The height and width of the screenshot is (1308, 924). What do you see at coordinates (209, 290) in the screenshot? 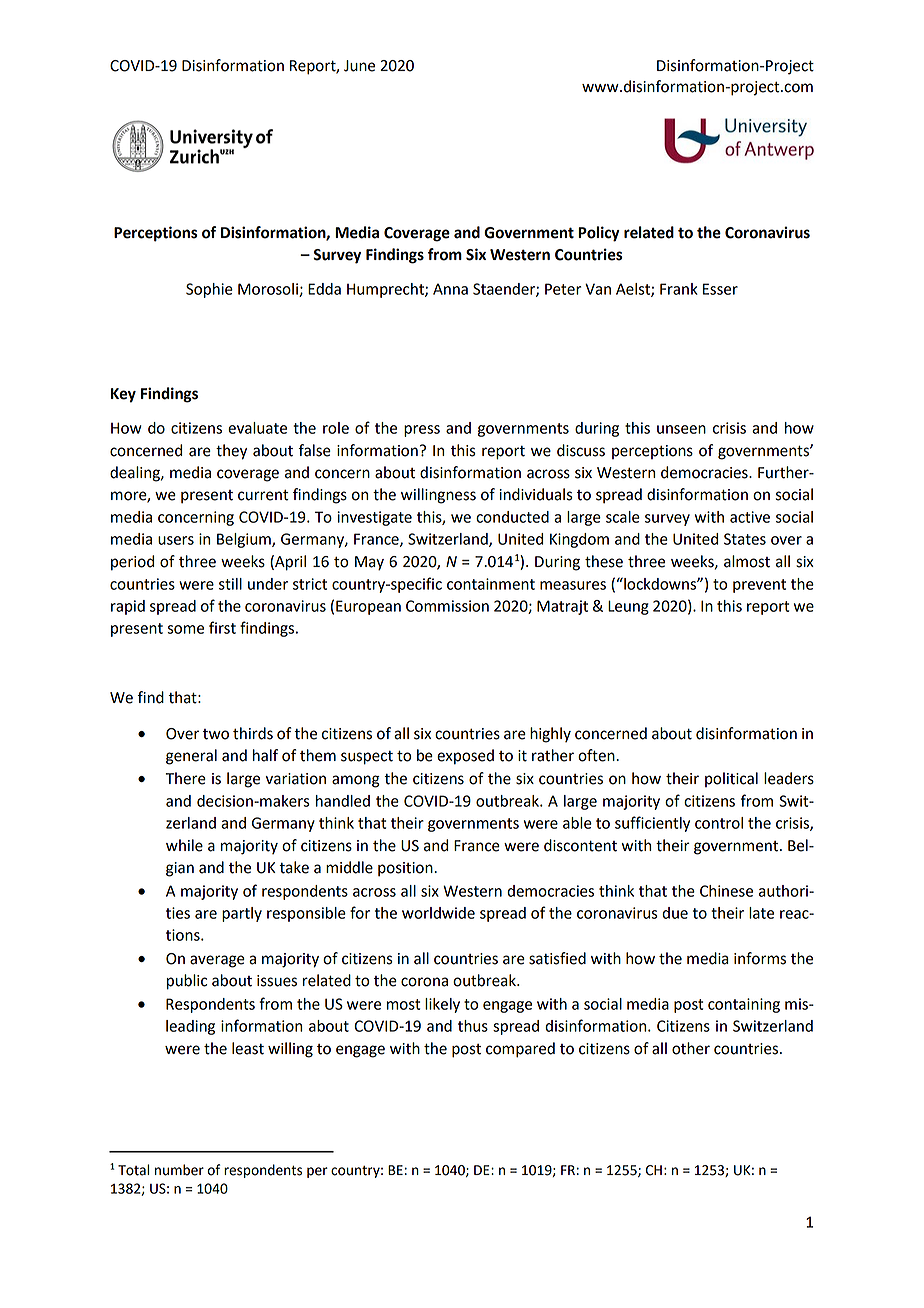
I see `Sophie` at bounding box center [209, 290].
